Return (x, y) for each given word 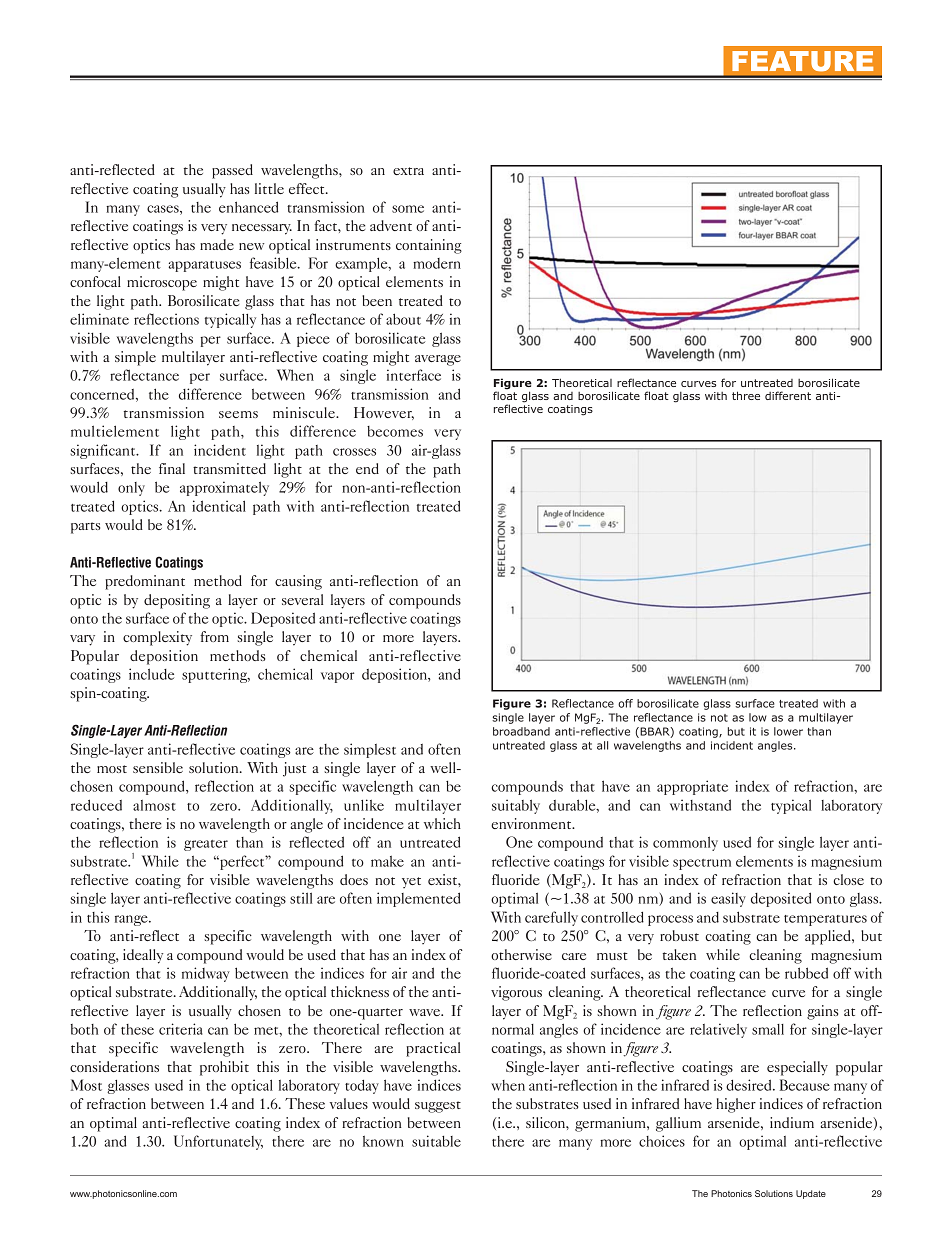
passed (232, 171)
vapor (337, 677)
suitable (436, 1141)
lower (788, 731)
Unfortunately (218, 1142)
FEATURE (802, 61)
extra (408, 171)
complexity (157, 638)
